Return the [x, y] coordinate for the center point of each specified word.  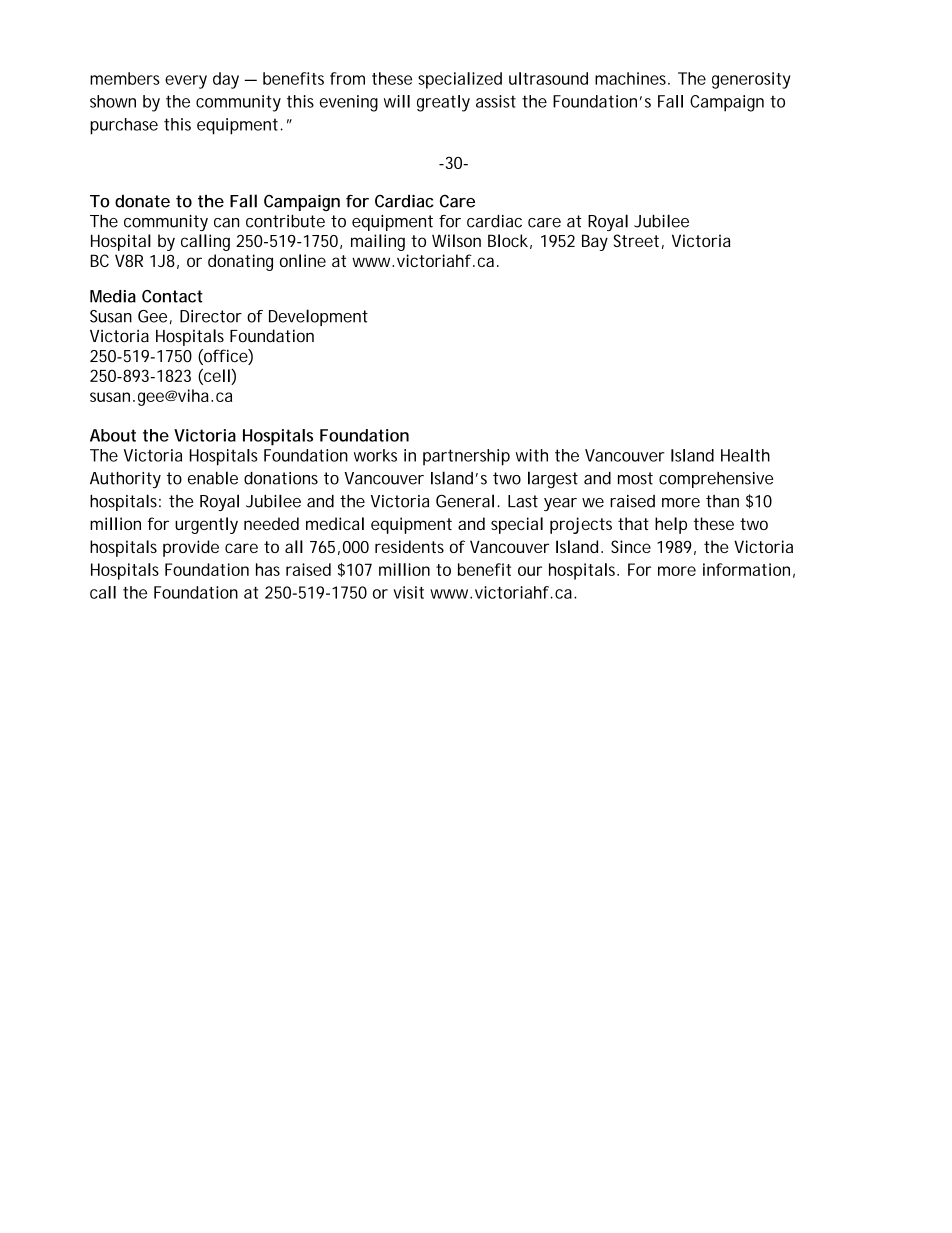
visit [408, 592]
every [186, 82]
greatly [443, 103]
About [113, 435]
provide [191, 548]
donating [240, 262]
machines [632, 78]
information [746, 569]
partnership [466, 457]
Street [636, 240]
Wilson [456, 240]
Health [745, 455]
